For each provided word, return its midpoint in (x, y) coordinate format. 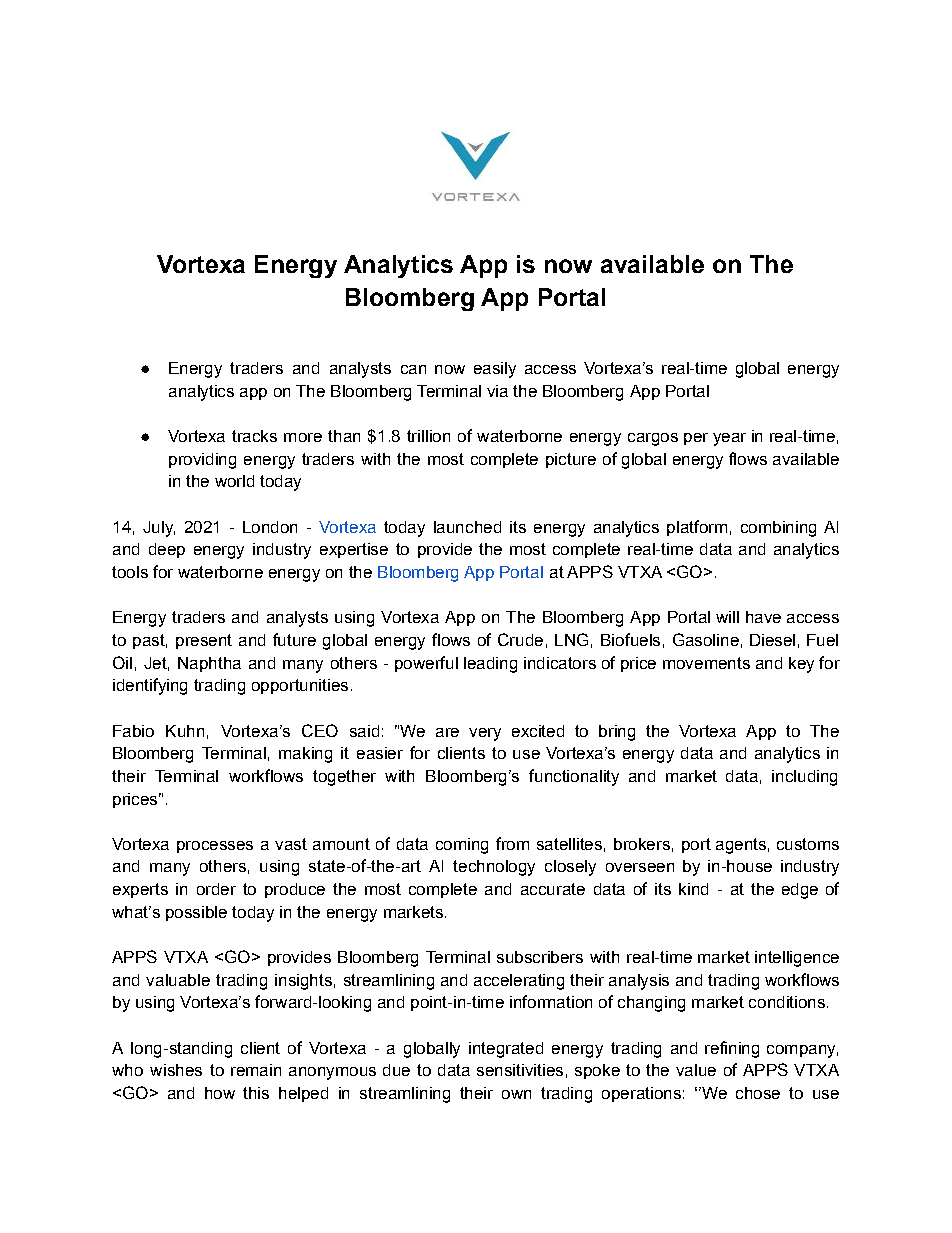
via (497, 391)
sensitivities (520, 1070)
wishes (176, 1070)
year (729, 439)
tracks (254, 436)
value (696, 1070)
